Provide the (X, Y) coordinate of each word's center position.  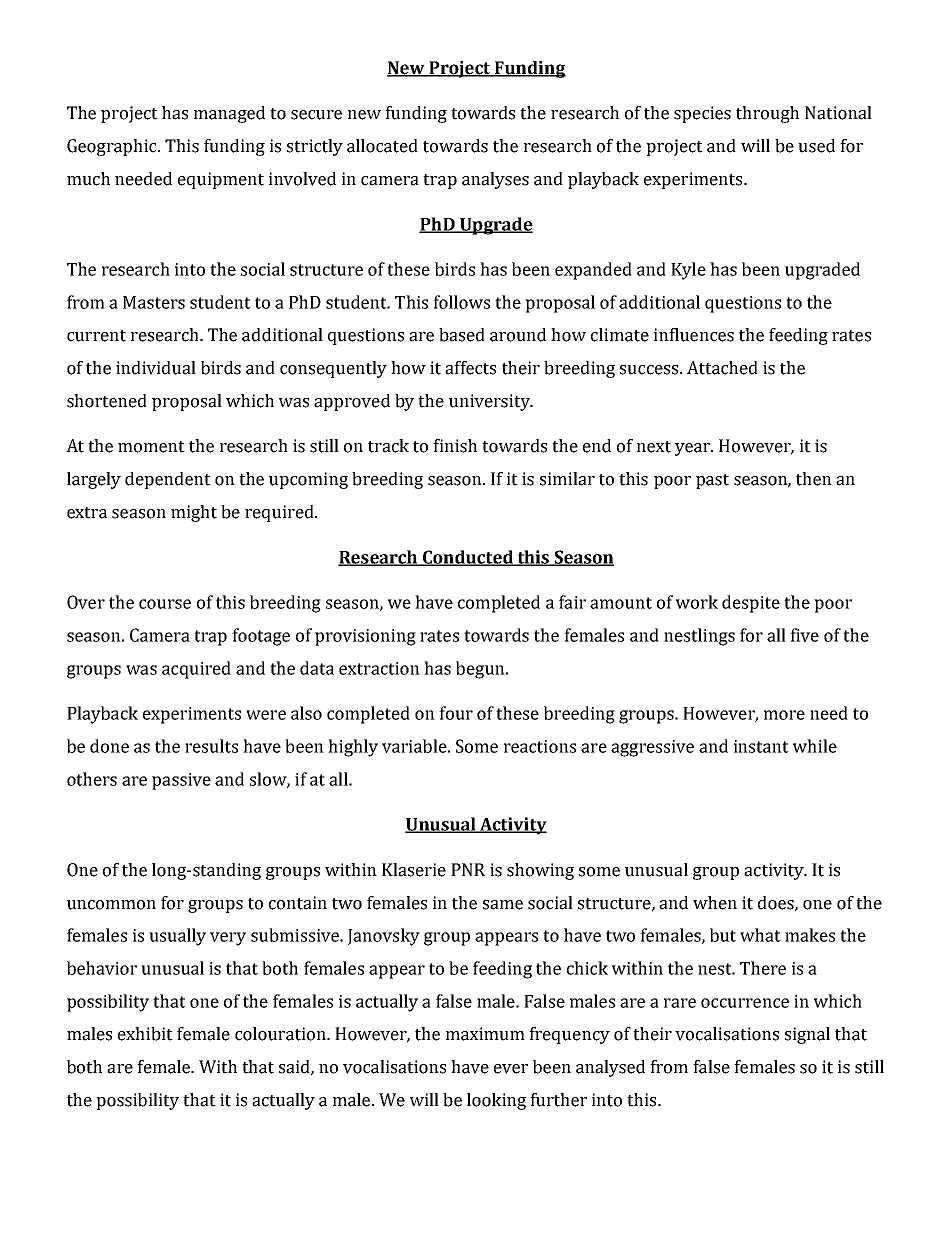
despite (751, 604)
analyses (495, 180)
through (767, 114)
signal (807, 1035)
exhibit (145, 1034)
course (165, 604)
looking (496, 1101)
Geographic (113, 147)
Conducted (467, 558)
